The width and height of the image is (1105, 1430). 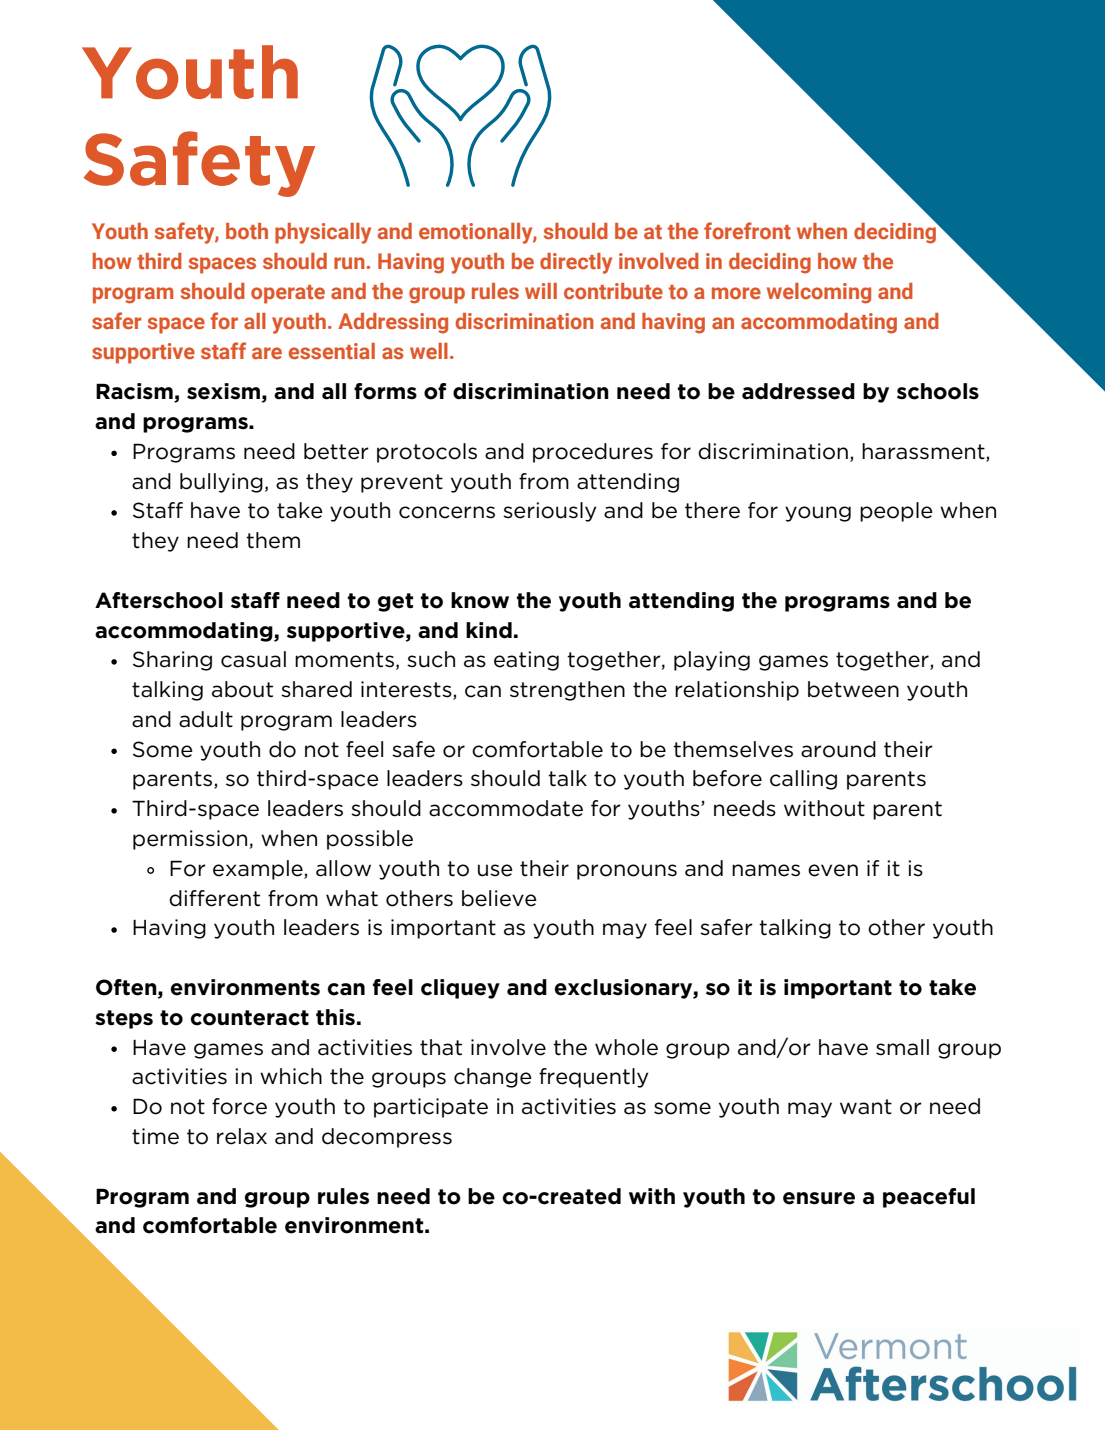 I want to click on ensure, so click(x=819, y=1198).
